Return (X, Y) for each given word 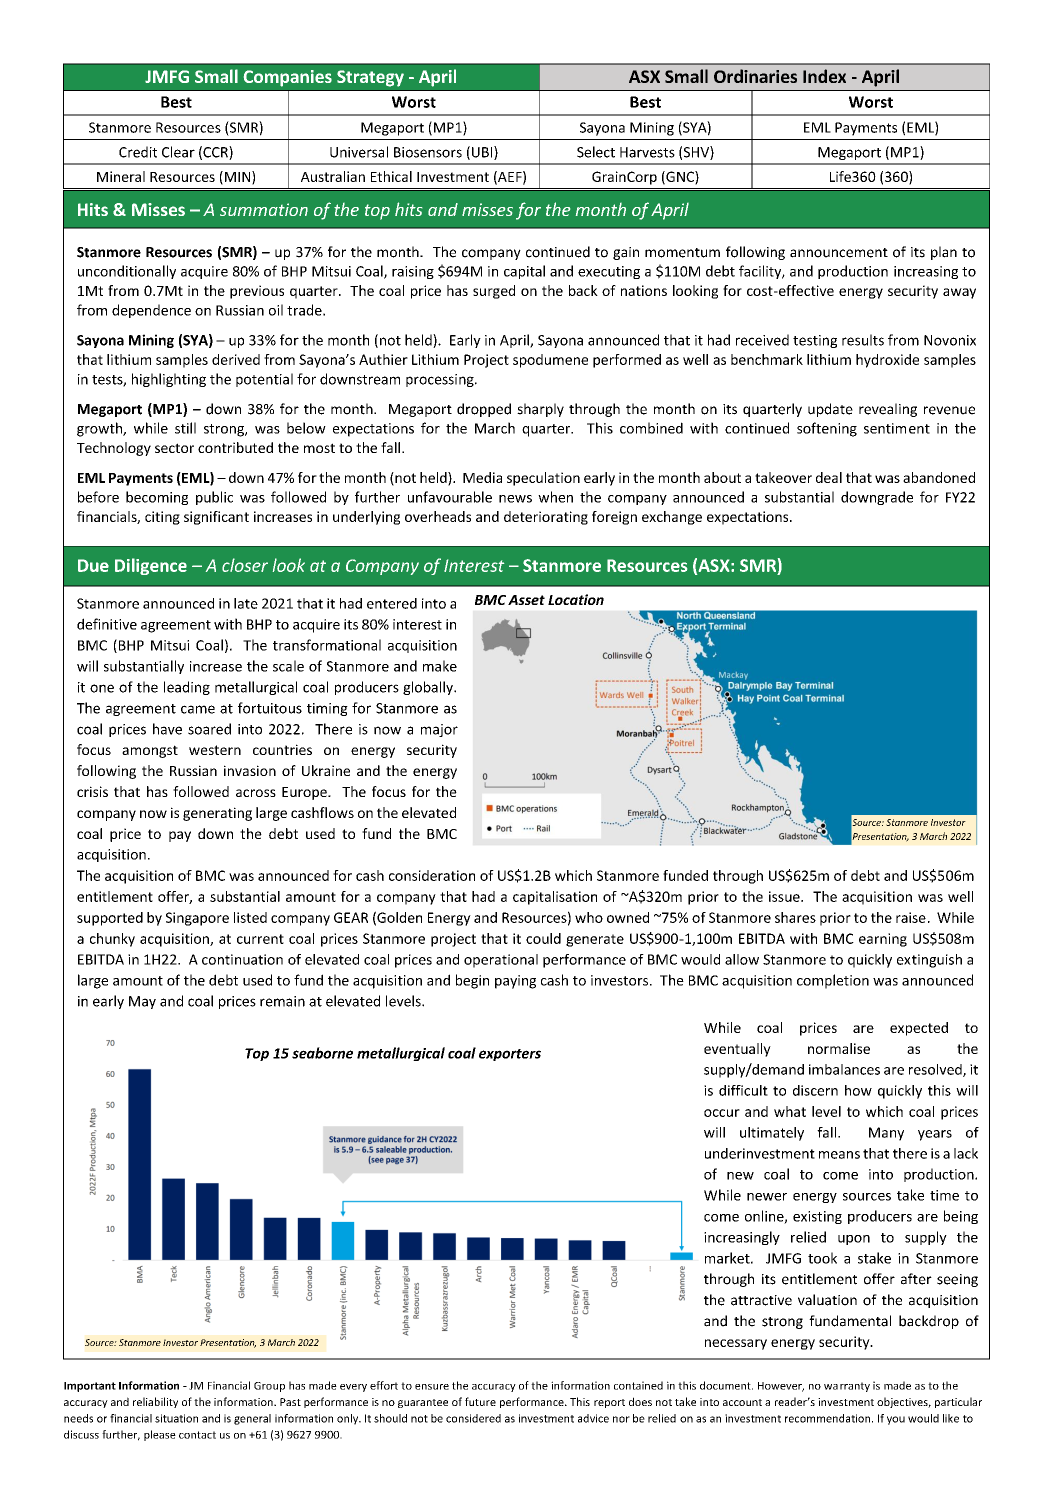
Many (886, 1134)
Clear (178, 152)
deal (829, 477)
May (142, 1002)
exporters (510, 1055)
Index (824, 76)
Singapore (197, 919)
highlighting (169, 380)
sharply (540, 410)
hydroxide (887, 361)
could (543, 938)
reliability (155, 1402)
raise (911, 917)
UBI (483, 153)
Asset (526, 600)
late (246, 603)
